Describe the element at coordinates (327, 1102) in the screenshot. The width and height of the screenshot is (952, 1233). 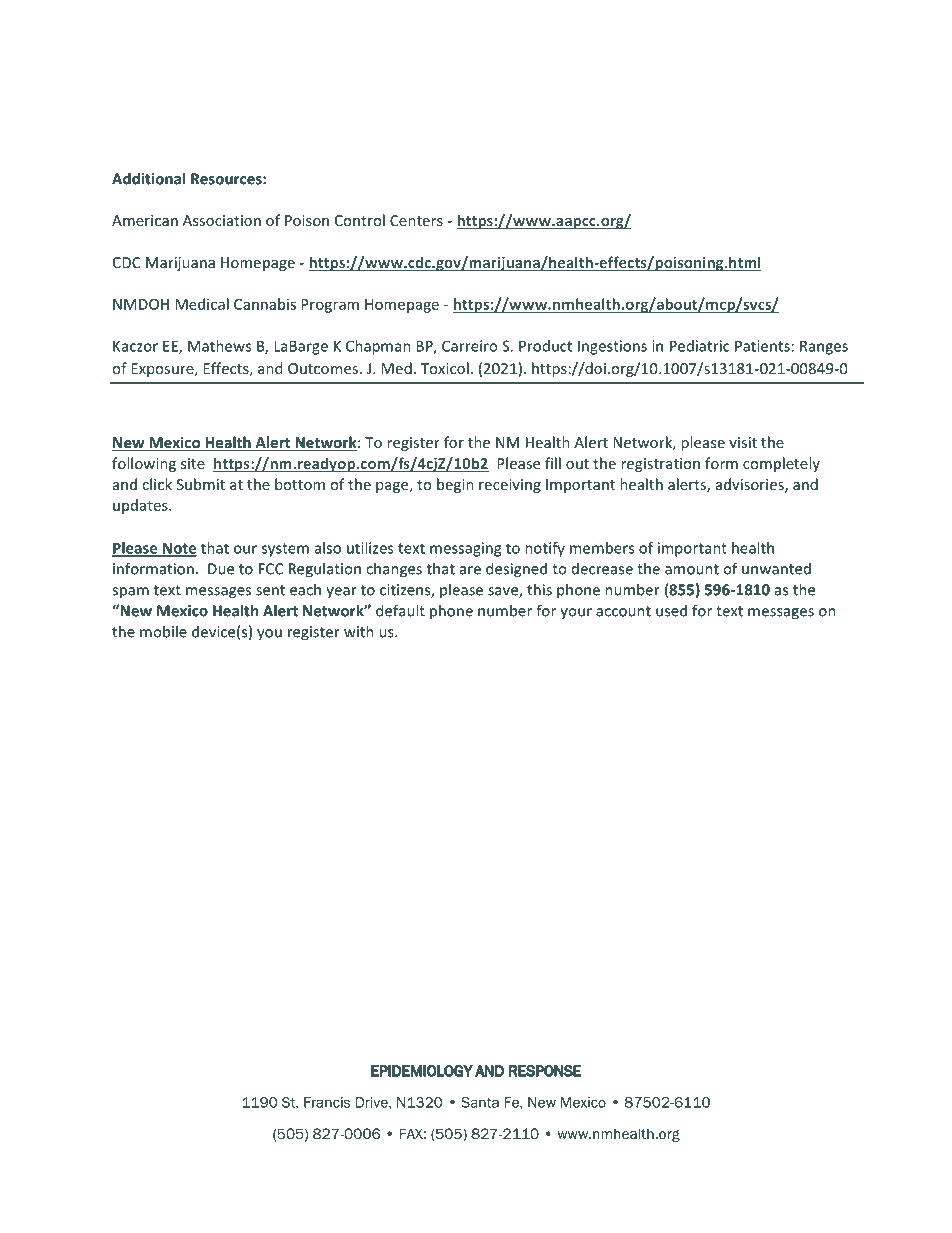
I see `Francis` at that location.
